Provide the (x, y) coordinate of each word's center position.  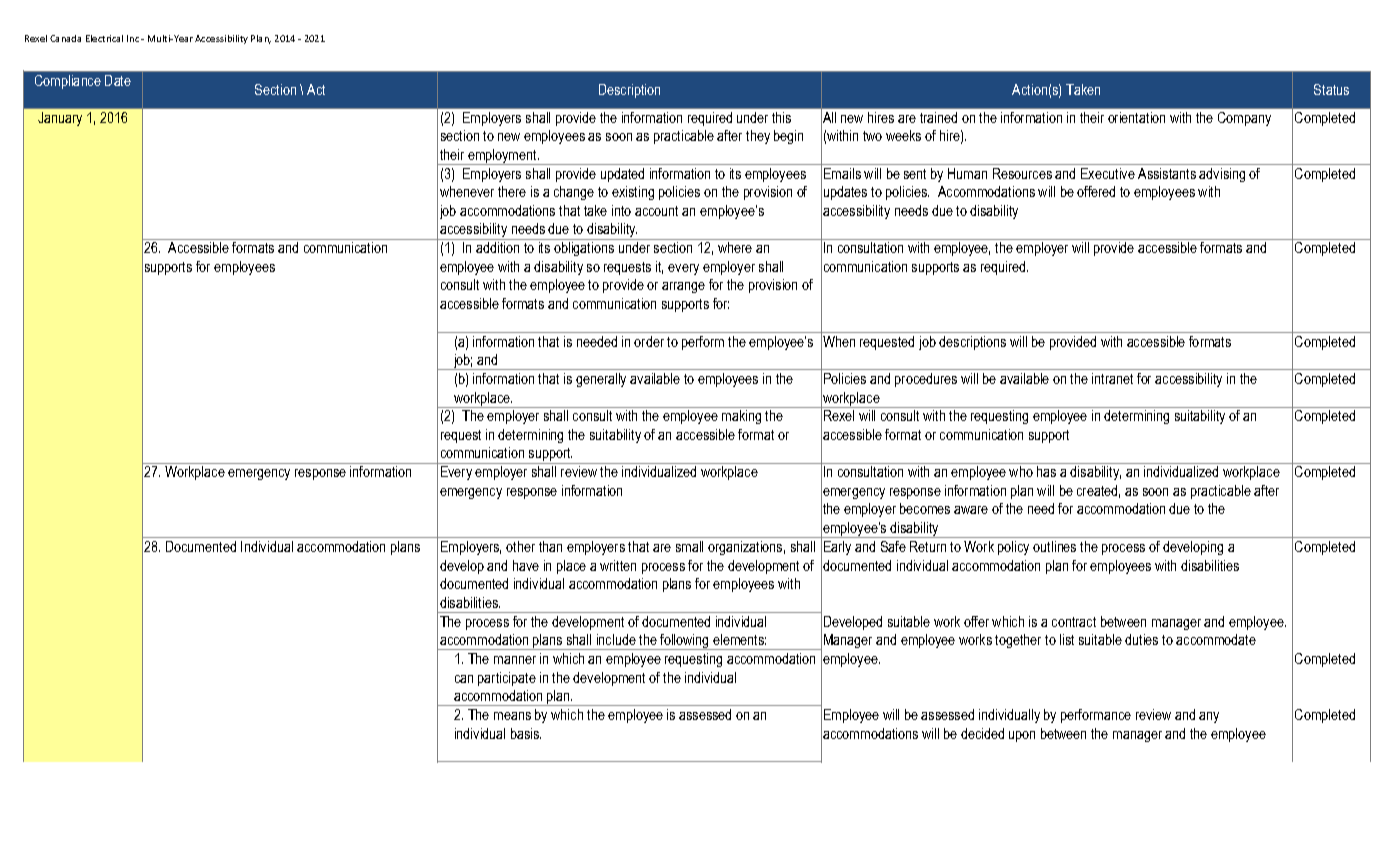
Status (1331, 89)
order (649, 341)
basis (526, 733)
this (781, 117)
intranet (1112, 378)
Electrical (104, 38)
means (512, 716)
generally (601, 380)
